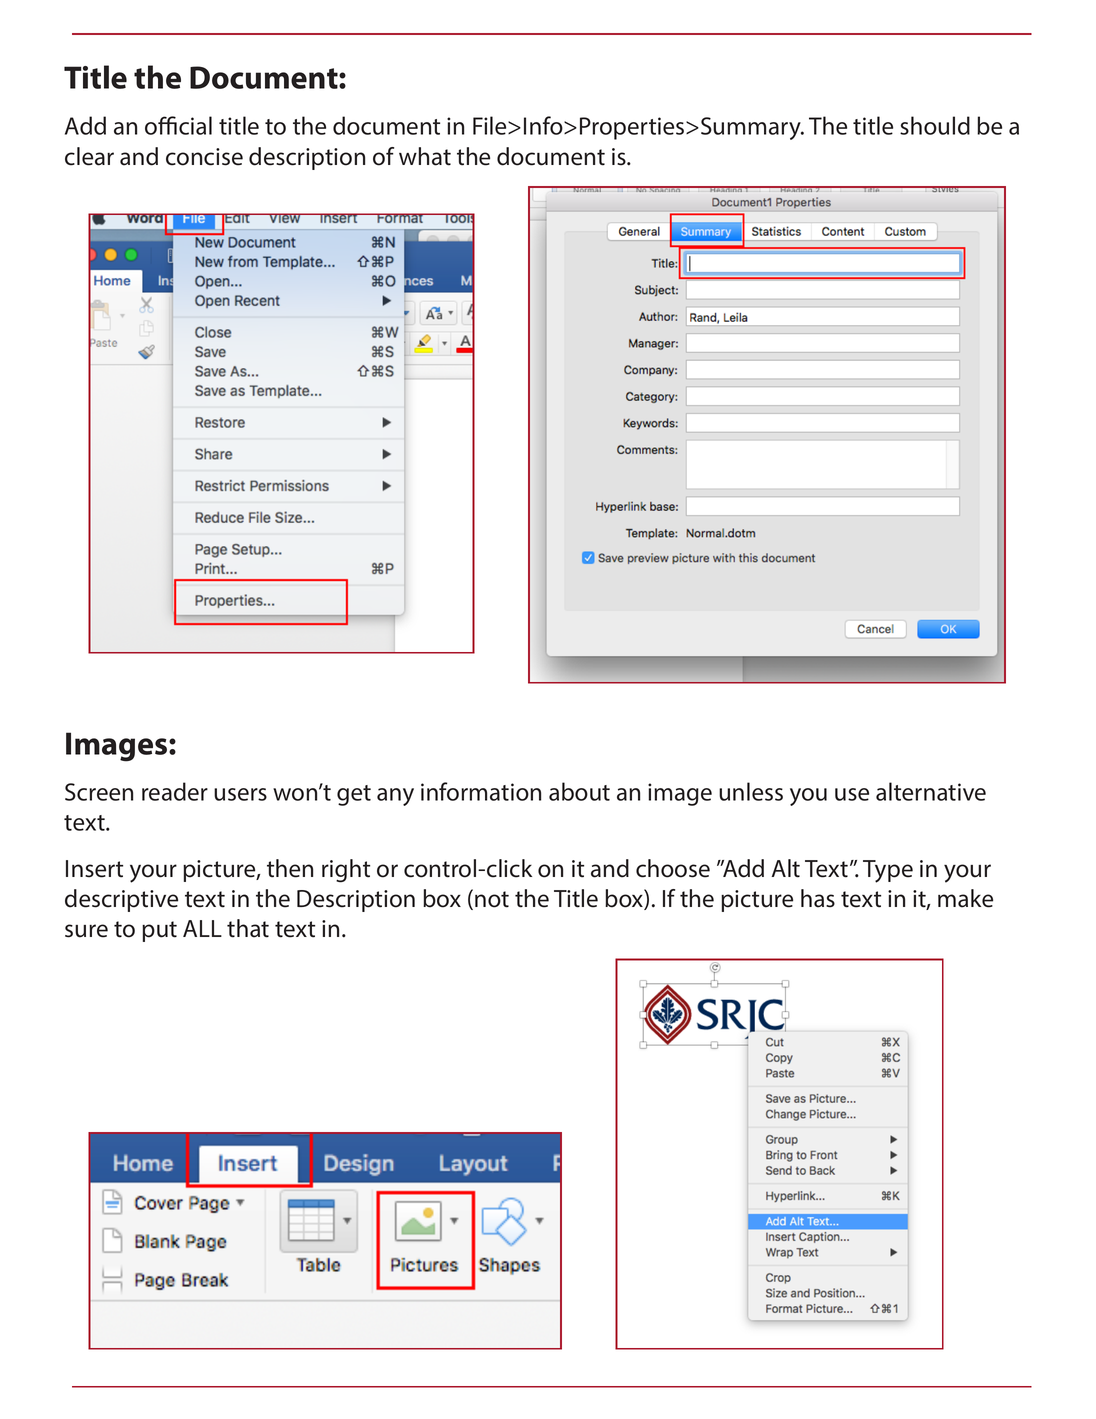  Describe the element at coordinates (202, 928) in the page. I see `ALL` at that location.
